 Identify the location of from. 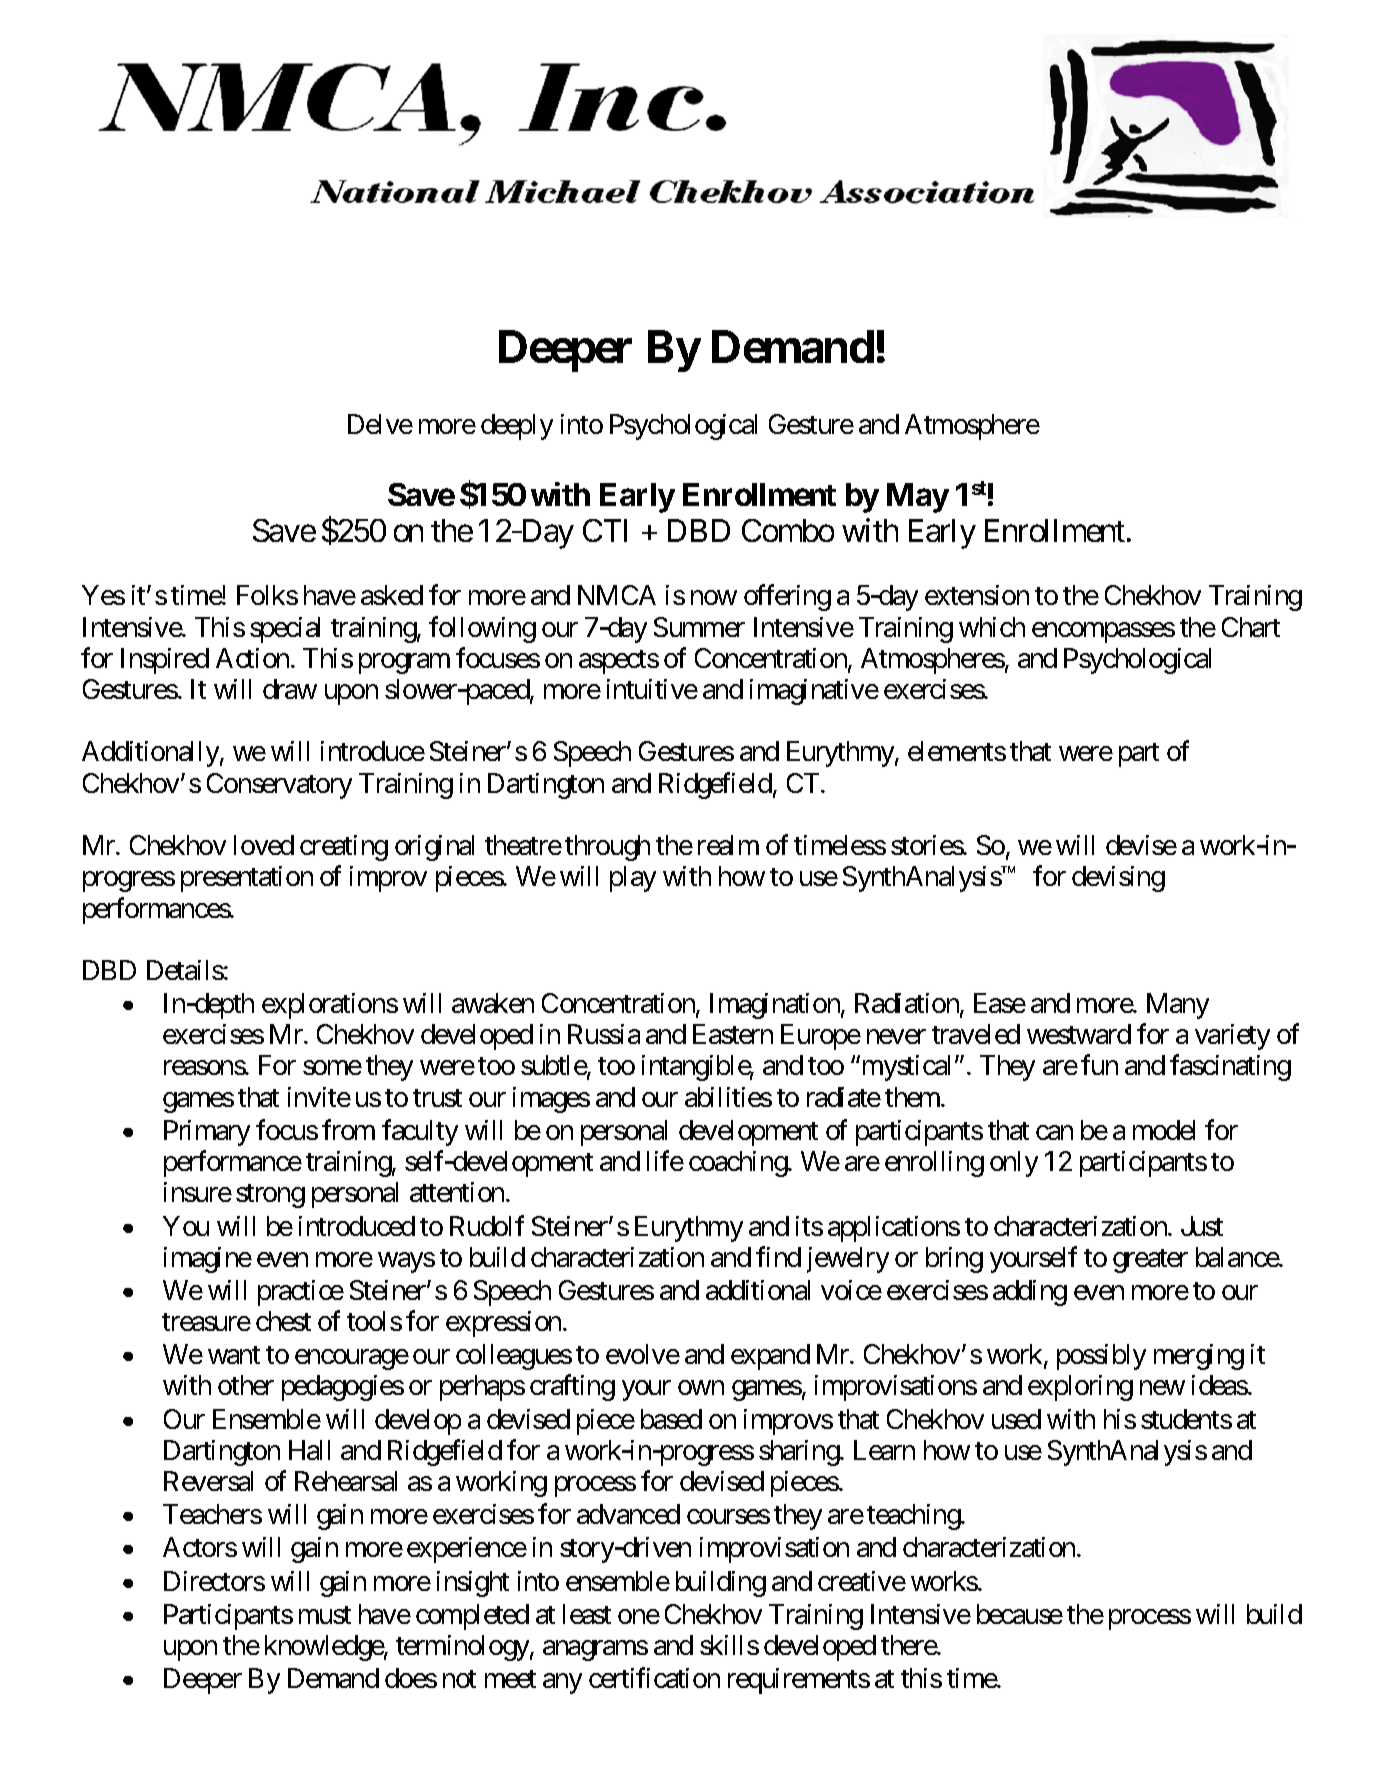
(348, 1129).
